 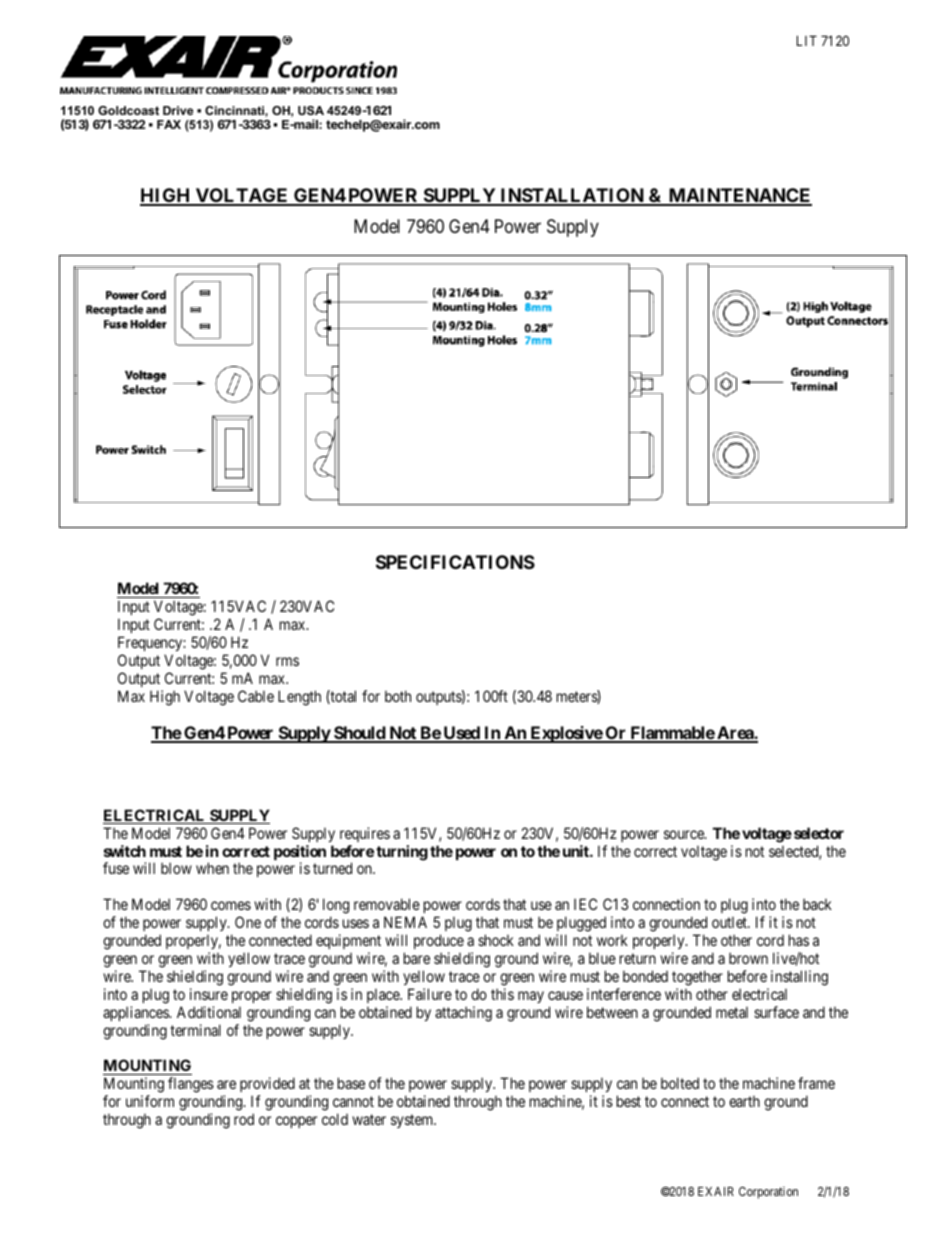 I want to click on FAX, so click(x=169, y=124).
